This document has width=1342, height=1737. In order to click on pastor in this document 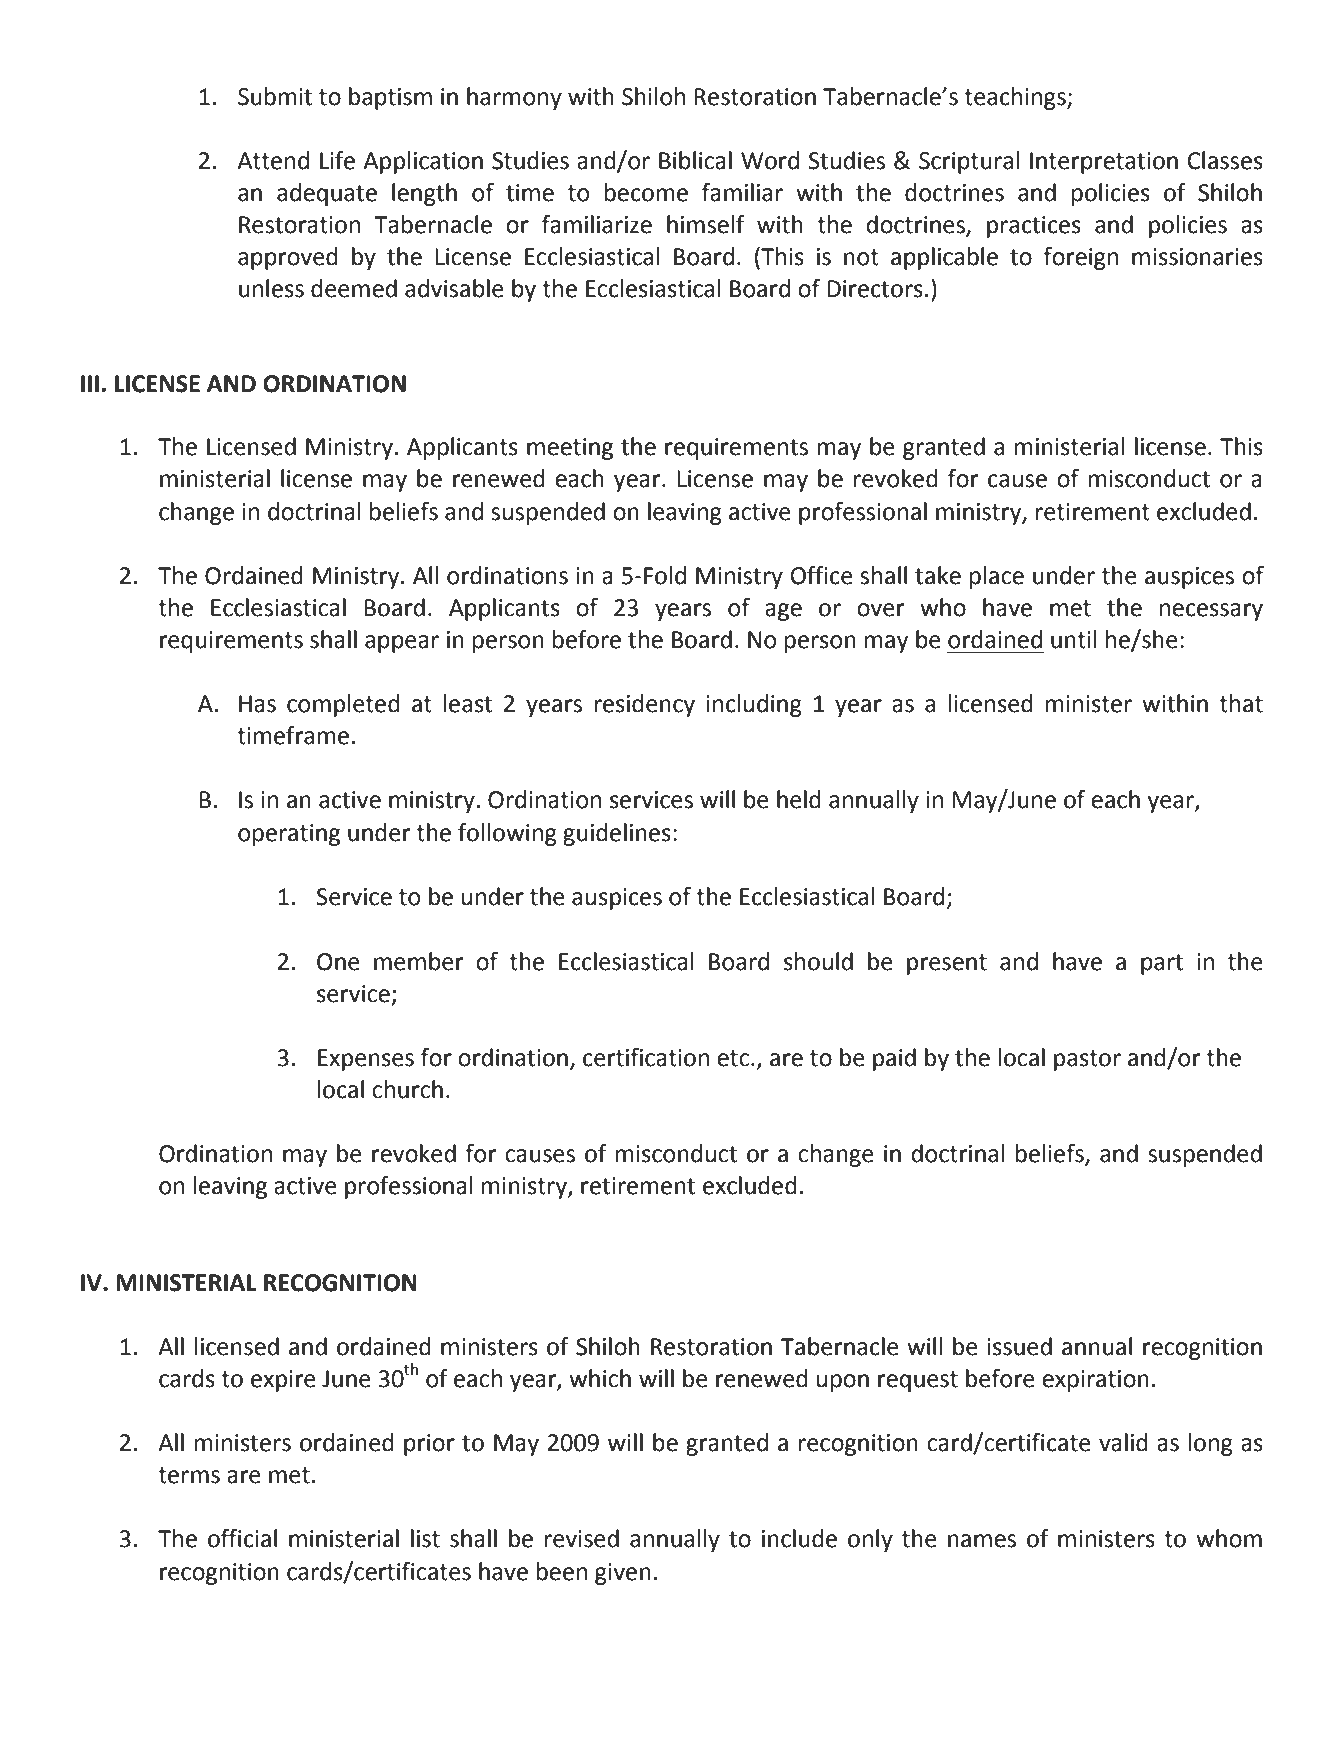, I will do `click(1087, 1060)`.
